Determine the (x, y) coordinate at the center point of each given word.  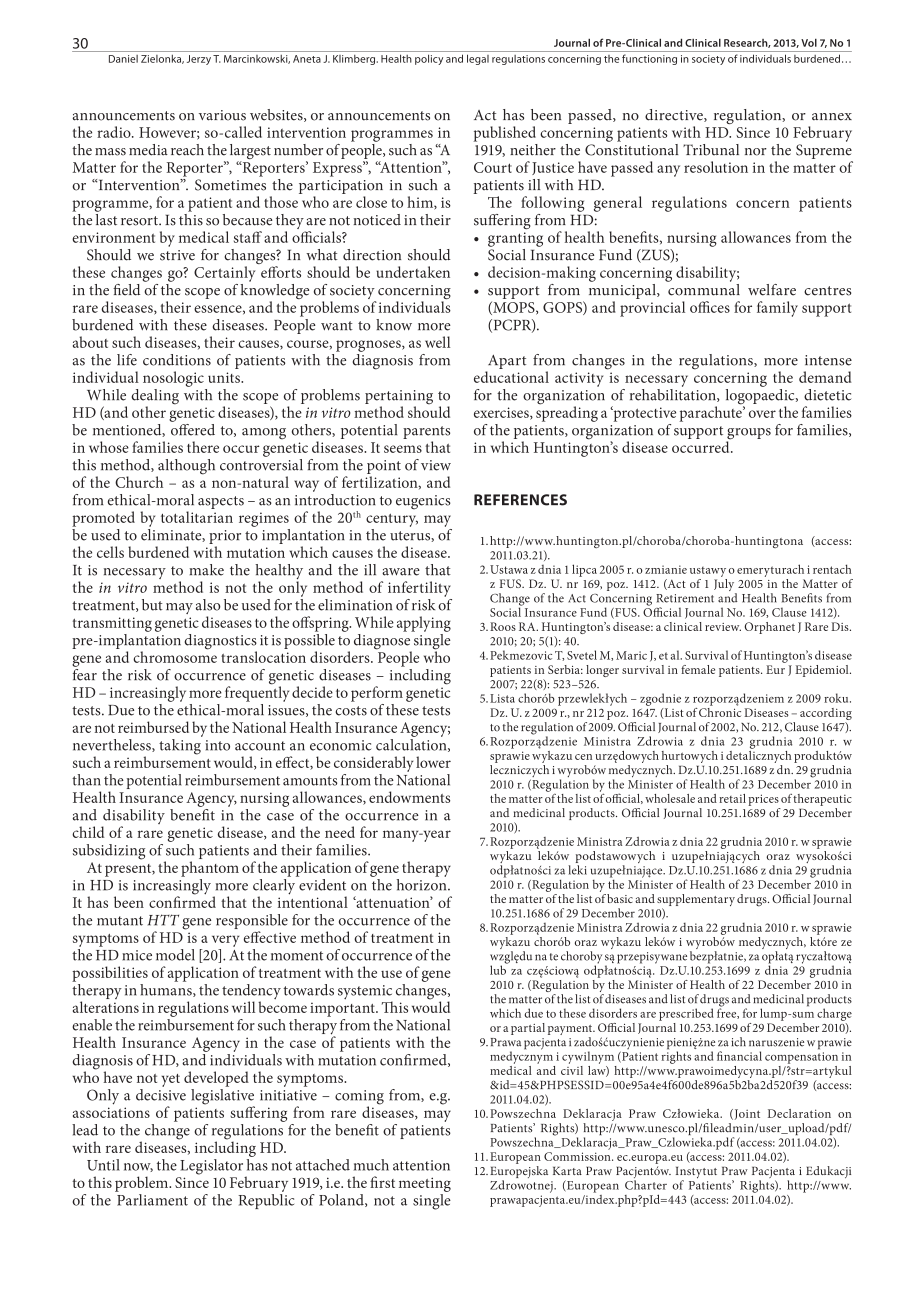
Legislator (211, 1167)
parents (426, 432)
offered (192, 428)
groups (748, 435)
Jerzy (199, 60)
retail (732, 798)
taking (181, 745)
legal (478, 59)
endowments (409, 797)
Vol (809, 43)
